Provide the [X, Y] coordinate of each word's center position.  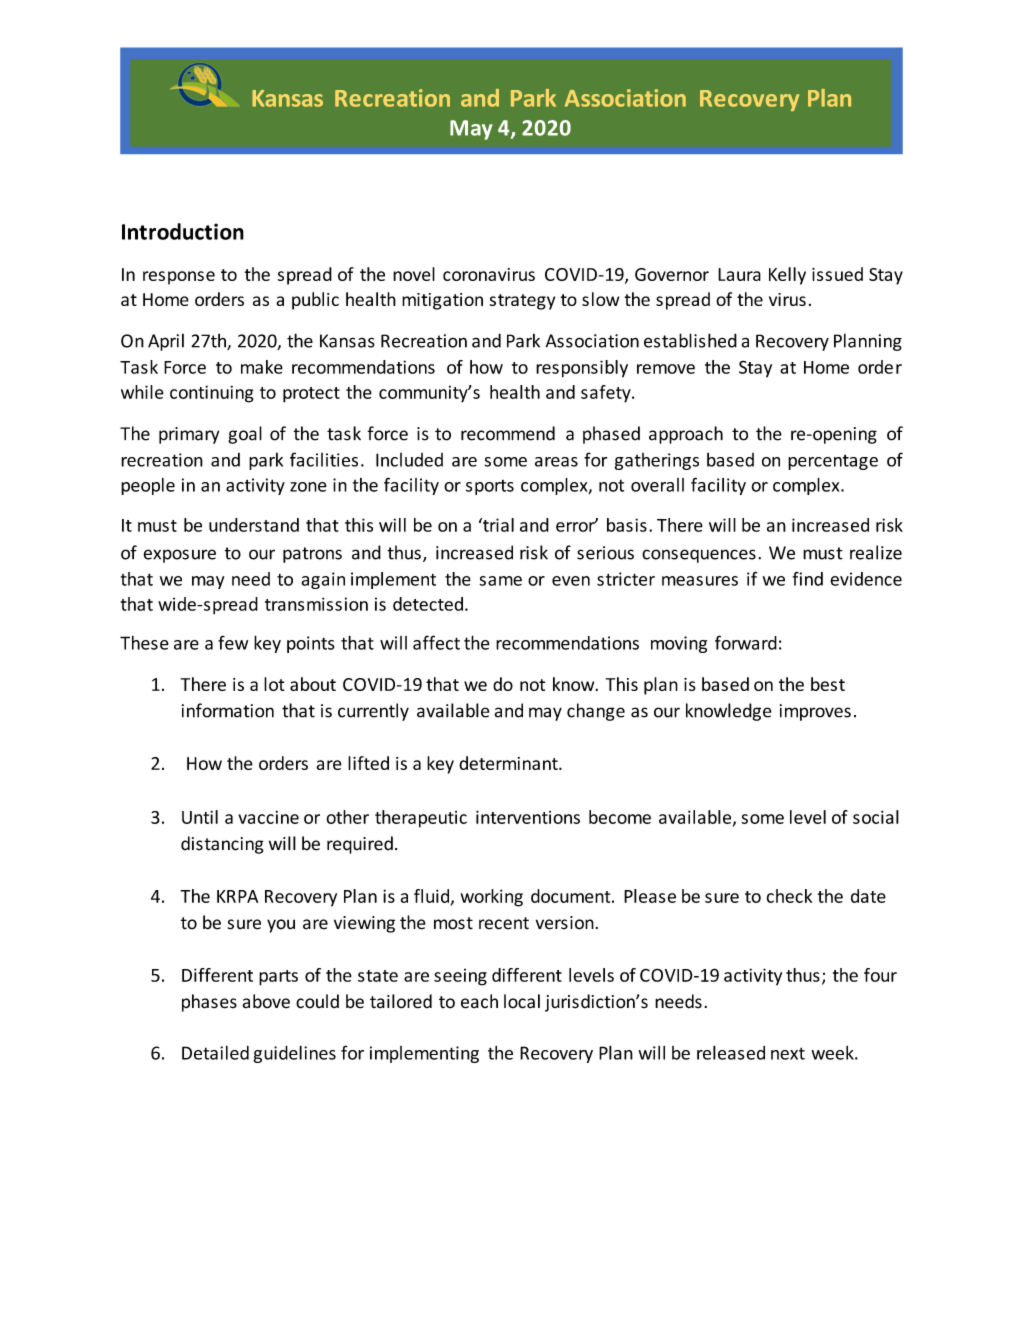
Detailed [215, 1052]
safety [607, 394]
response [179, 278]
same [500, 581]
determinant [509, 763]
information [228, 710]
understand [254, 525]
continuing [212, 394]
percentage [833, 462]
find [808, 579]
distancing [222, 845]
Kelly [787, 276]
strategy [522, 302]
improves [815, 712]
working [492, 898]
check [789, 896]
